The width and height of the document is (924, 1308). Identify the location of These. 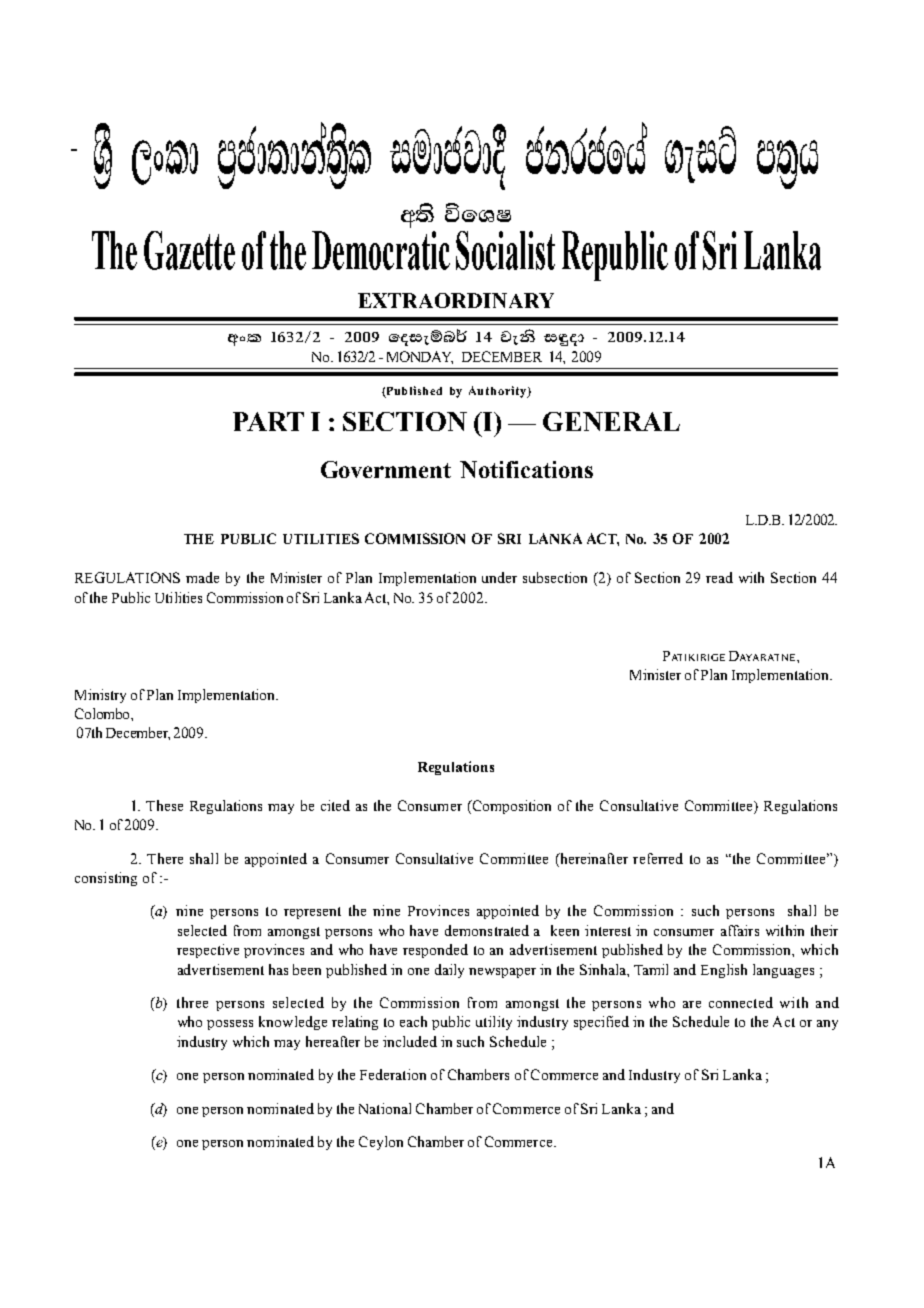
(164, 805).
